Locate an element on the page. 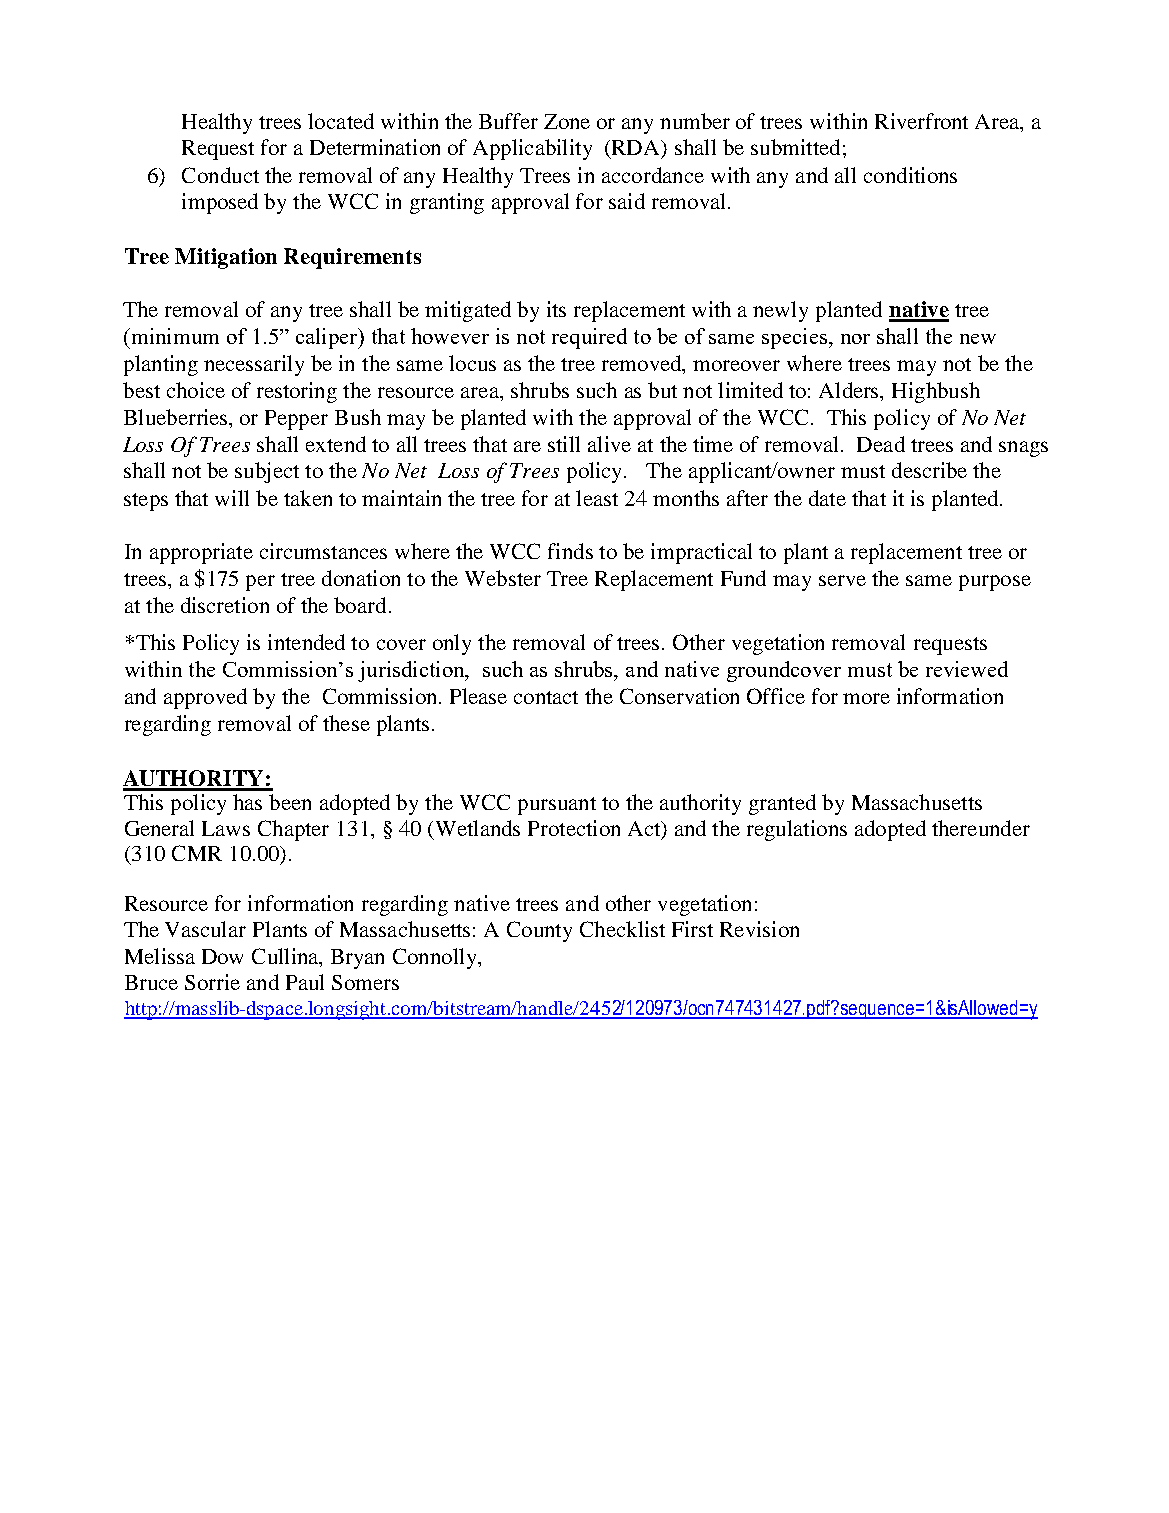 The width and height of the image is (1169, 1513). Applicability is located at coordinates (532, 149).
